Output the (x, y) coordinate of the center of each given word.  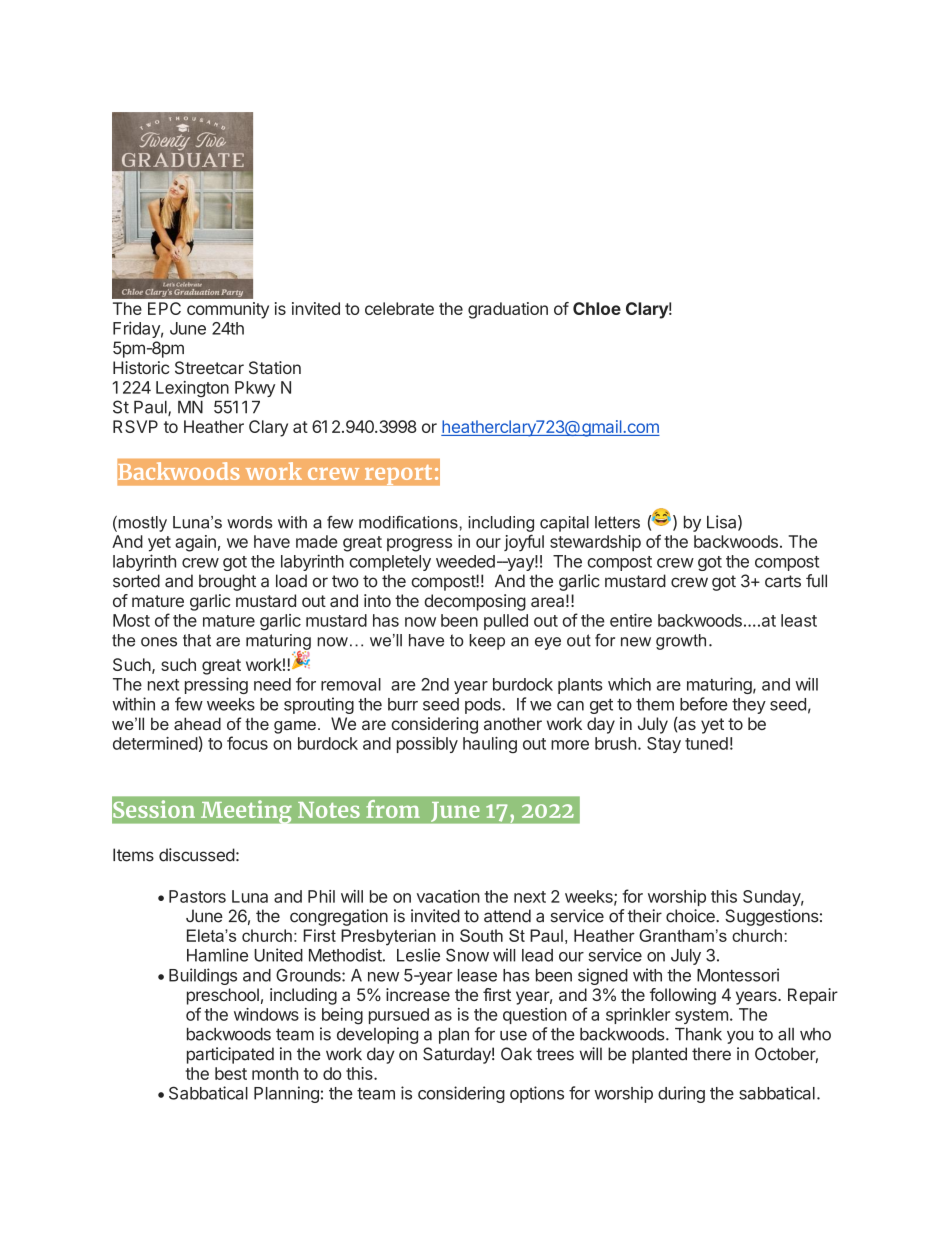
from (393, 809)
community (228, 310)
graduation (508, 310)
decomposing (475, 602)
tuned (706, 743)
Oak (516, 1054)
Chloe (597, 308)
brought (227, 582)
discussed (197, 855)
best (231, 1073)
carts (783, 581)
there (711, 1054)
